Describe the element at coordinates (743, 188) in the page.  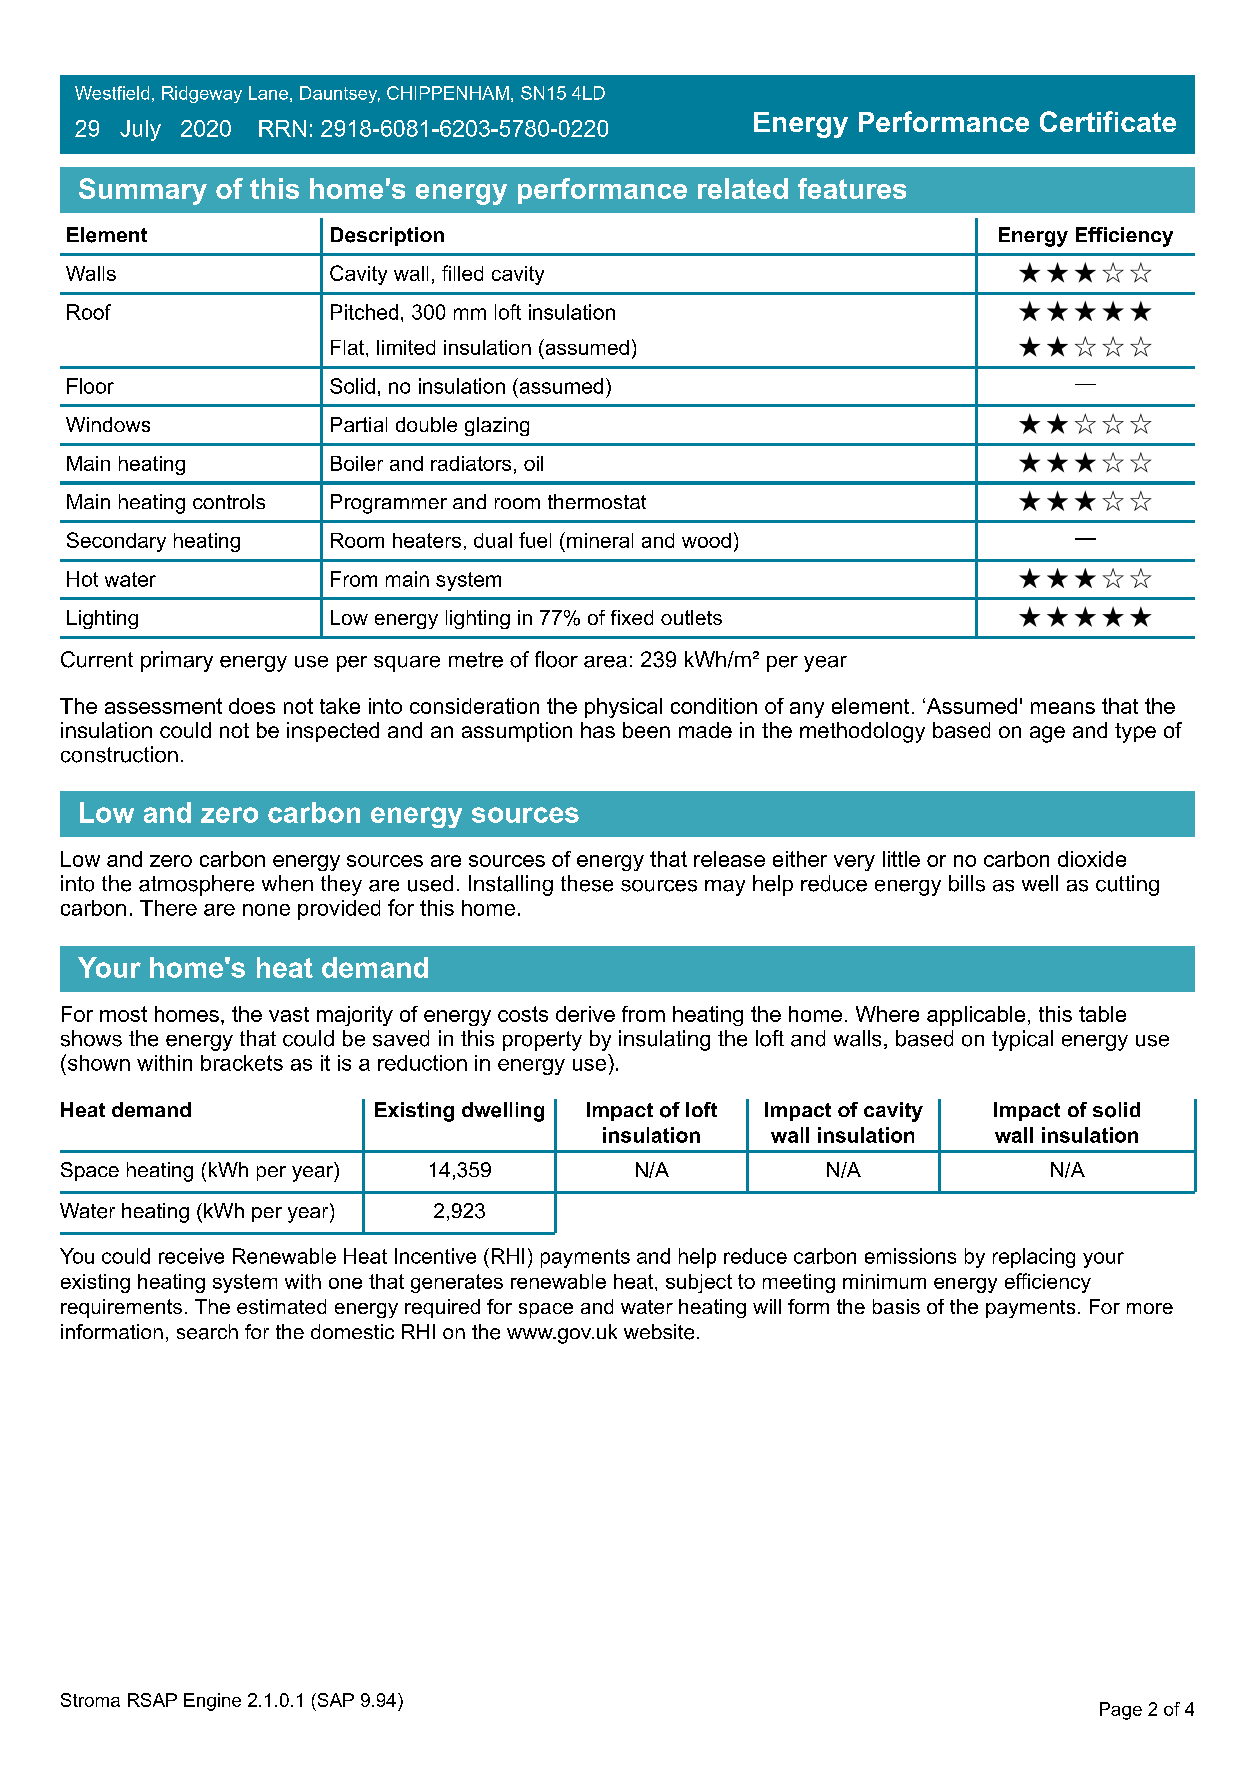
I see `related` at that location.
